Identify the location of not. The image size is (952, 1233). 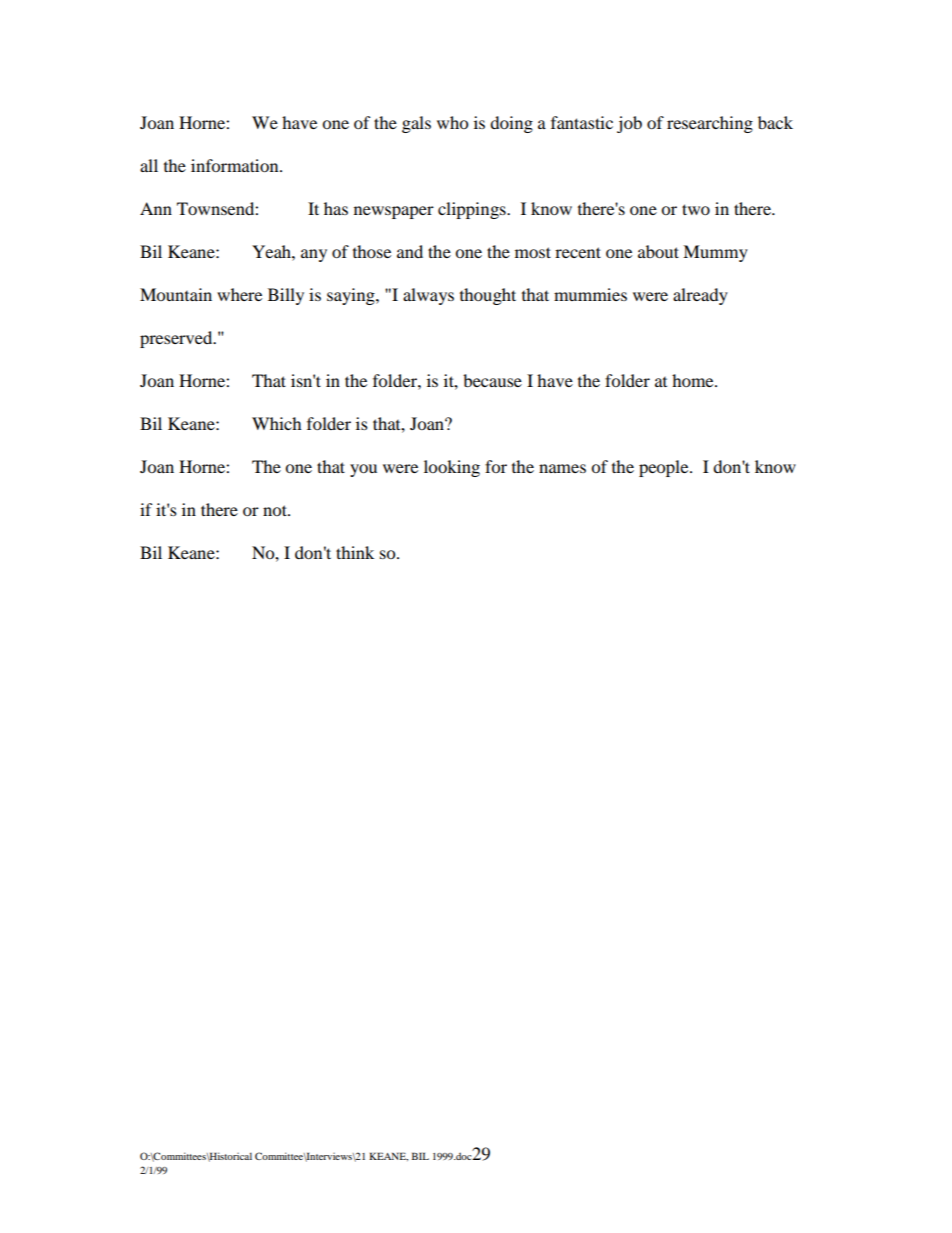
(276, 510).
